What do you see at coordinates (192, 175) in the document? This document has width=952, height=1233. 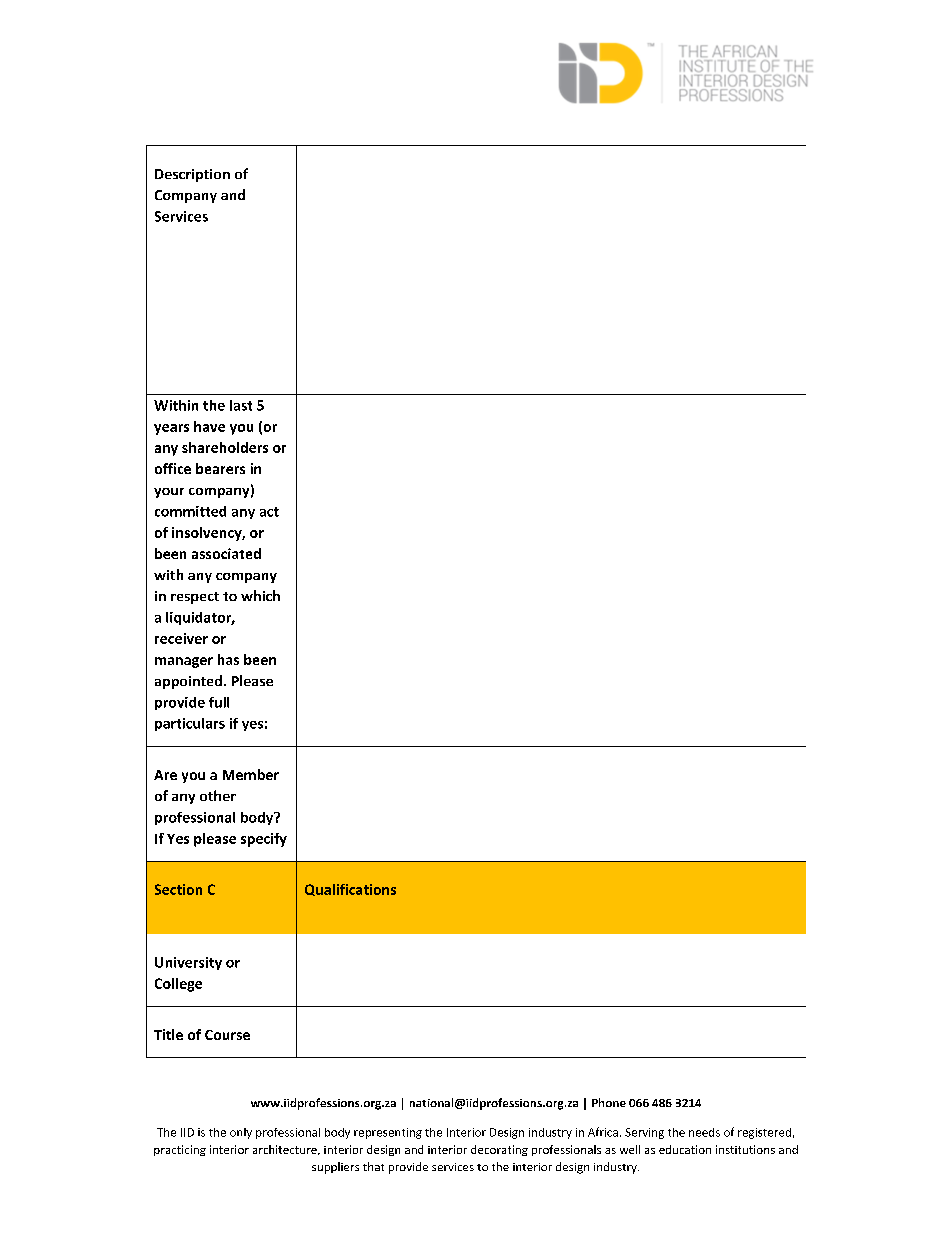 I see `Description` at bounding box center [192, 175].
